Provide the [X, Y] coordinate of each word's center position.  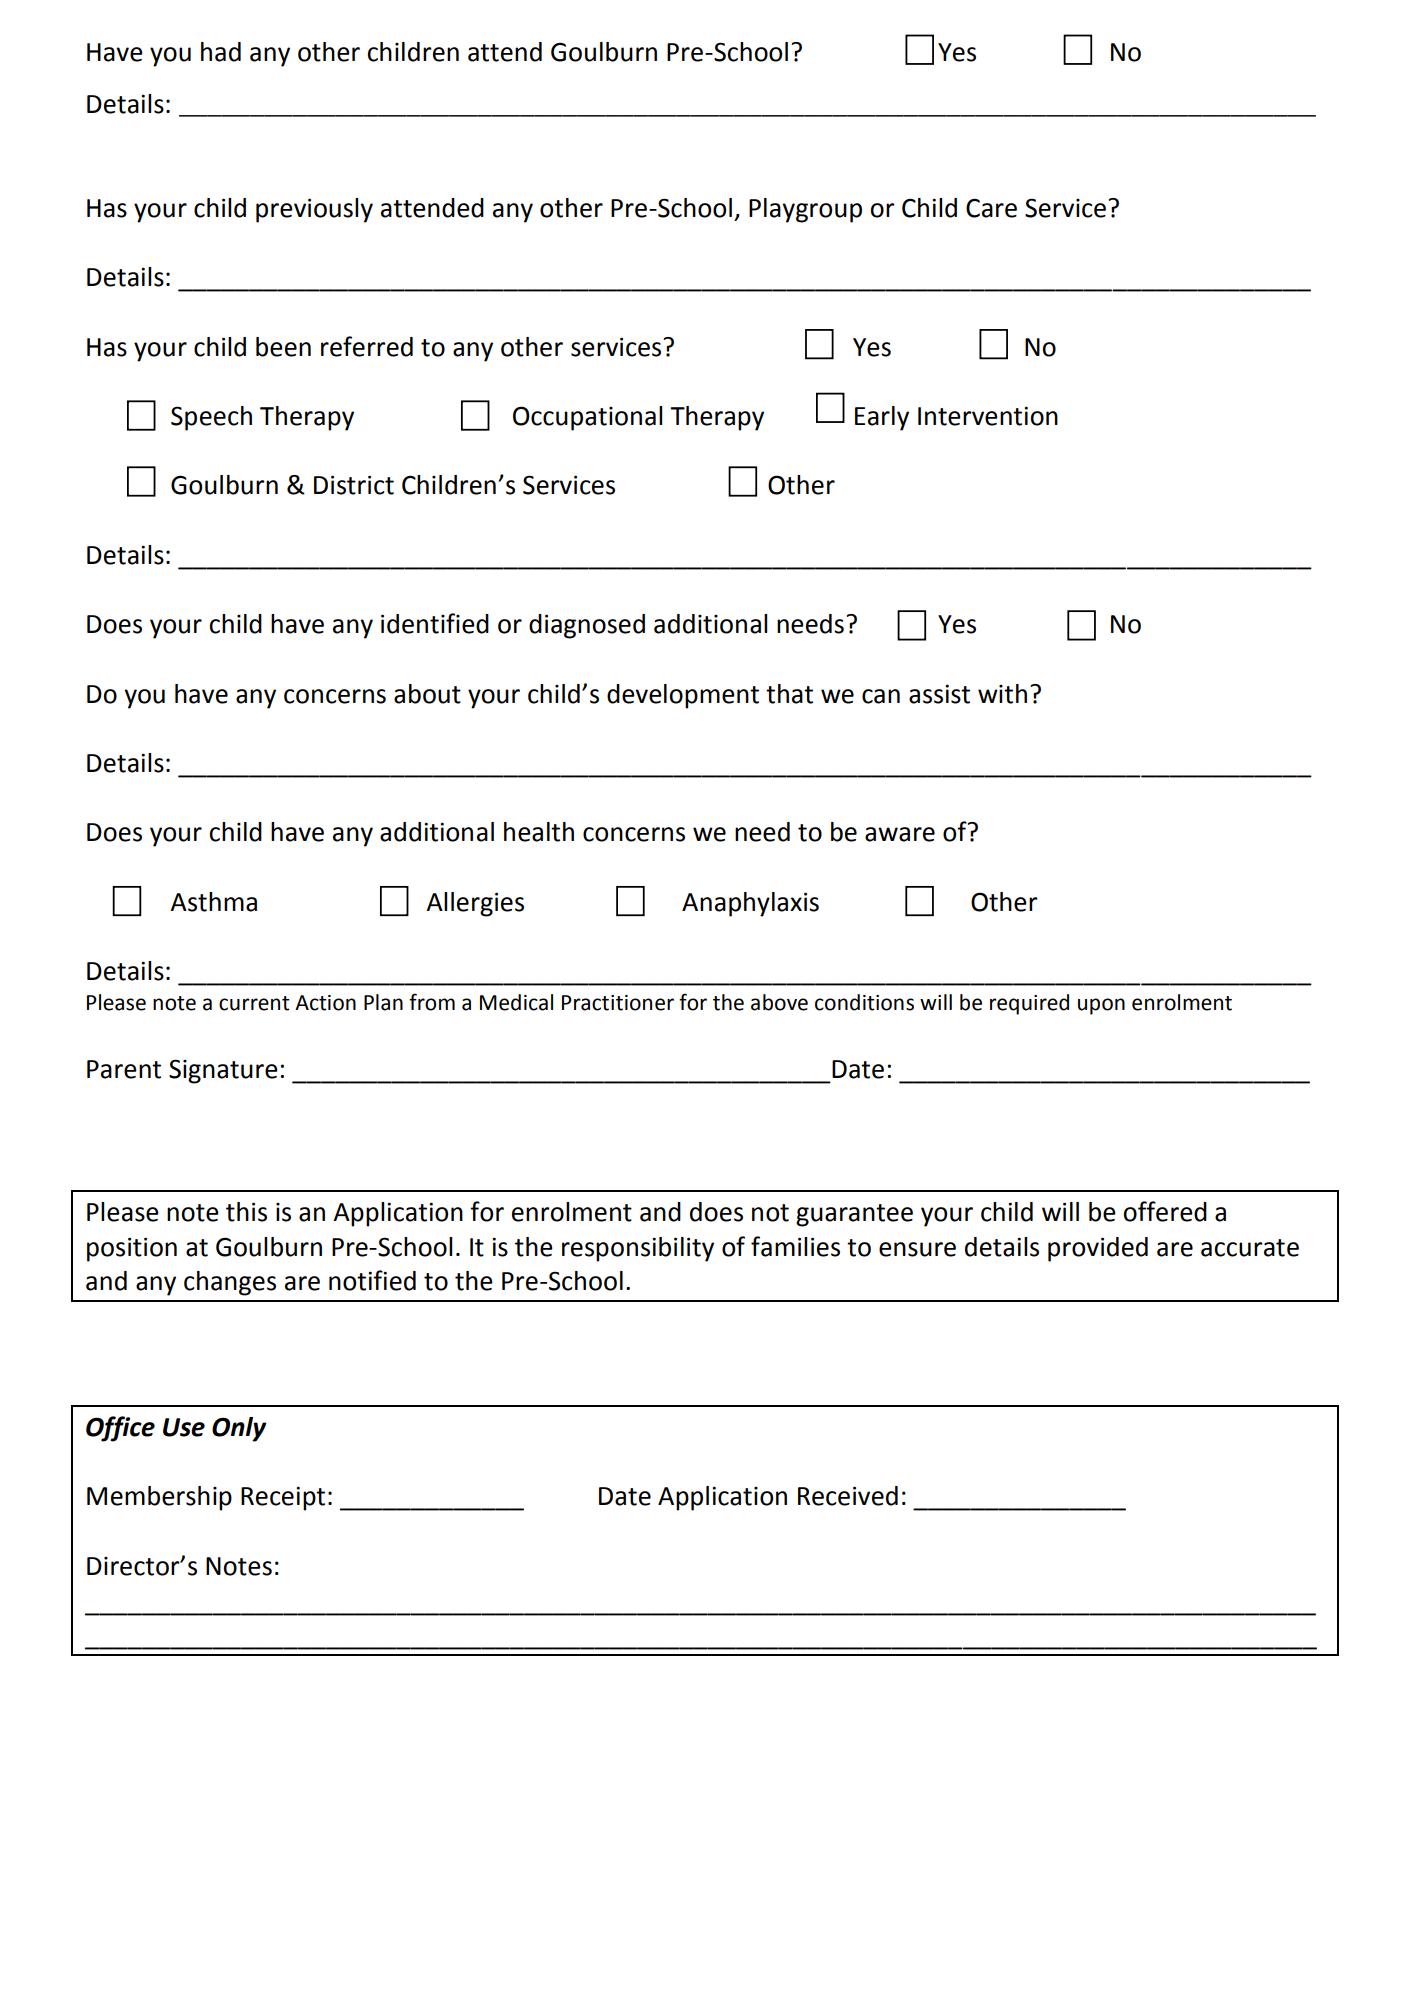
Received [848, 1496]
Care [991, 208]
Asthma [213, 902]
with [1002, 694]
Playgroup [805, 210]
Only [239, 1429]
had [221, 52]
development [683, 696]
